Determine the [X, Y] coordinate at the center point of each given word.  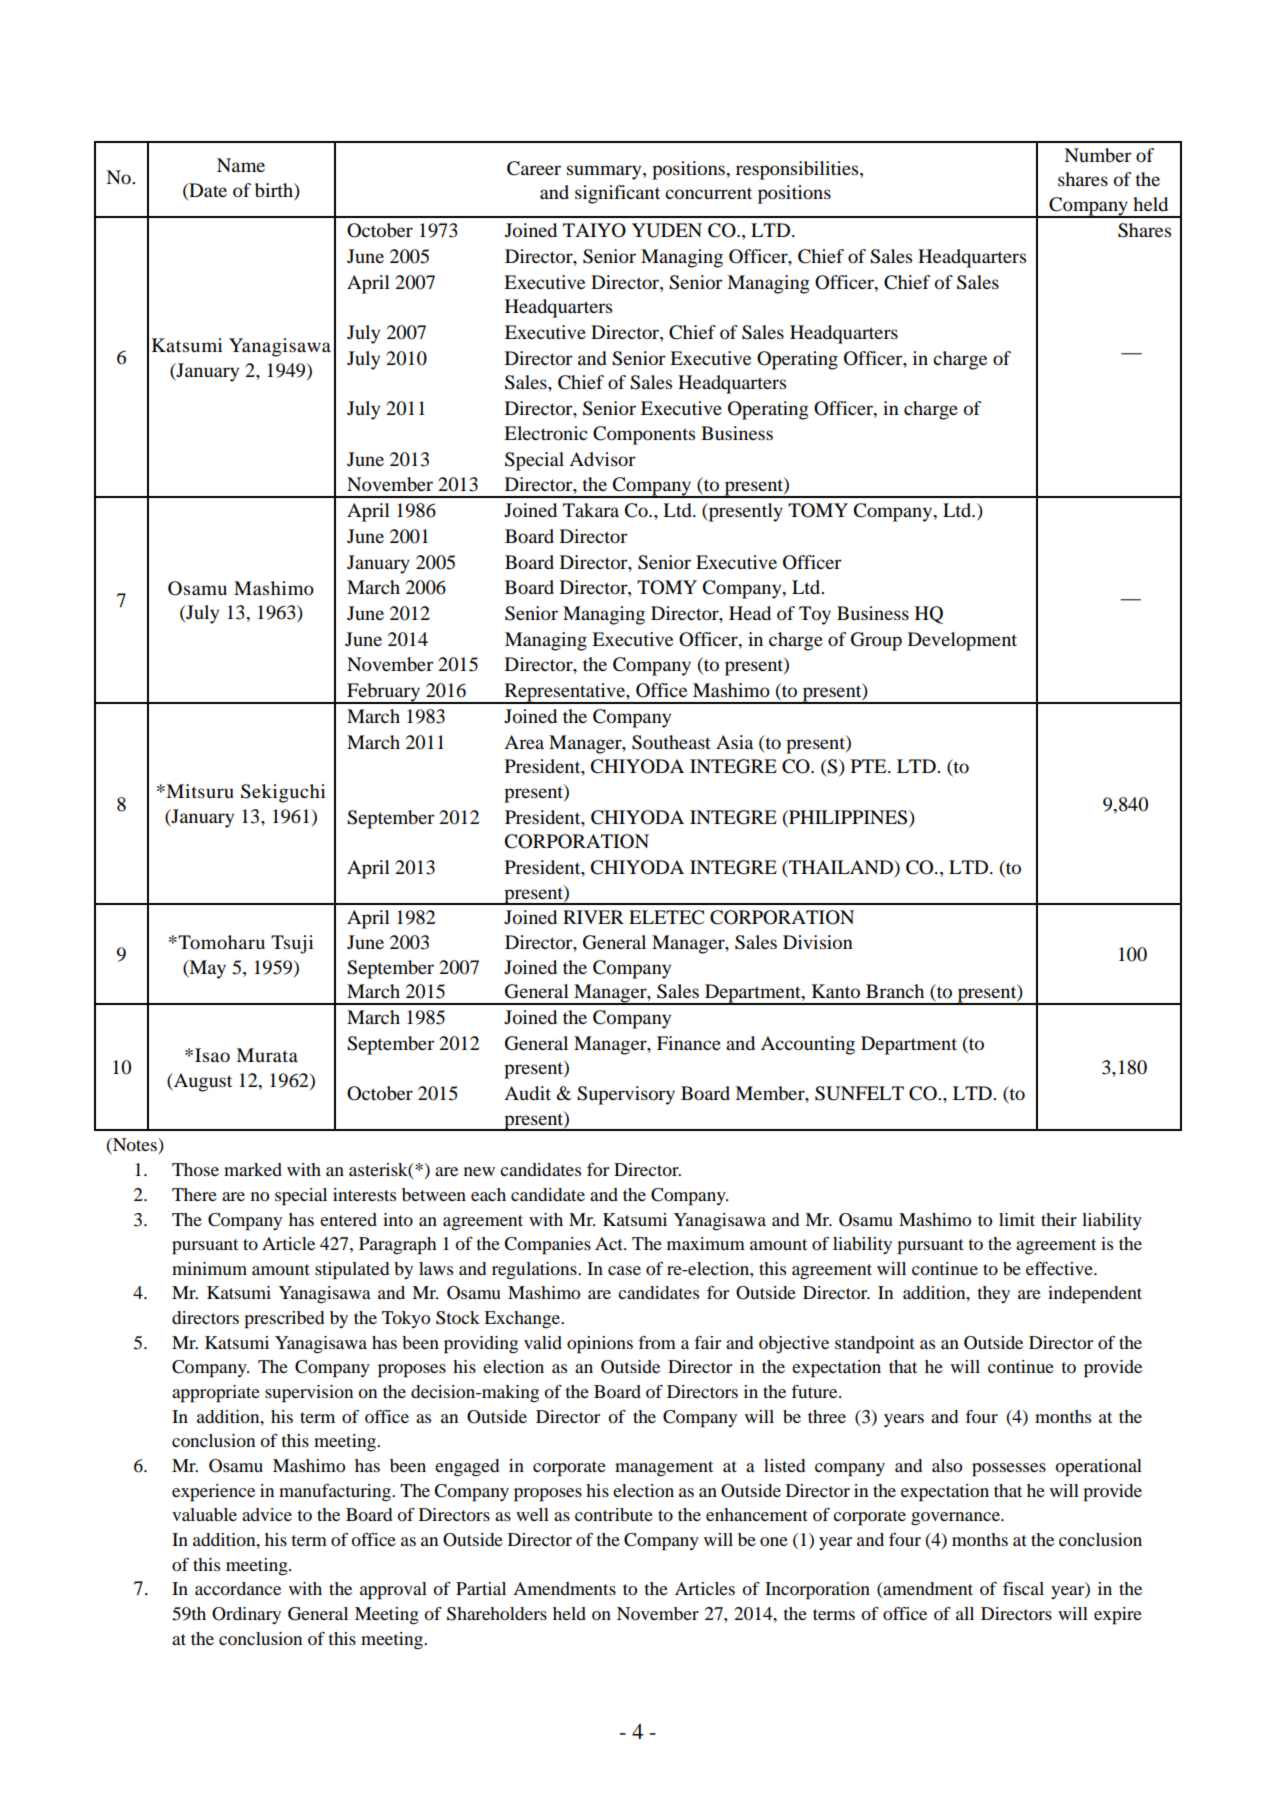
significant [617, 194]
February [384, 693]
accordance [238, 1588]
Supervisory [626, 1095]
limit [1017, 1219]
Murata [267, 1055]
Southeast [671, 742]
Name [241, 165]
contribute [614, 1514]
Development [962, 641]
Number [1098, 155]
